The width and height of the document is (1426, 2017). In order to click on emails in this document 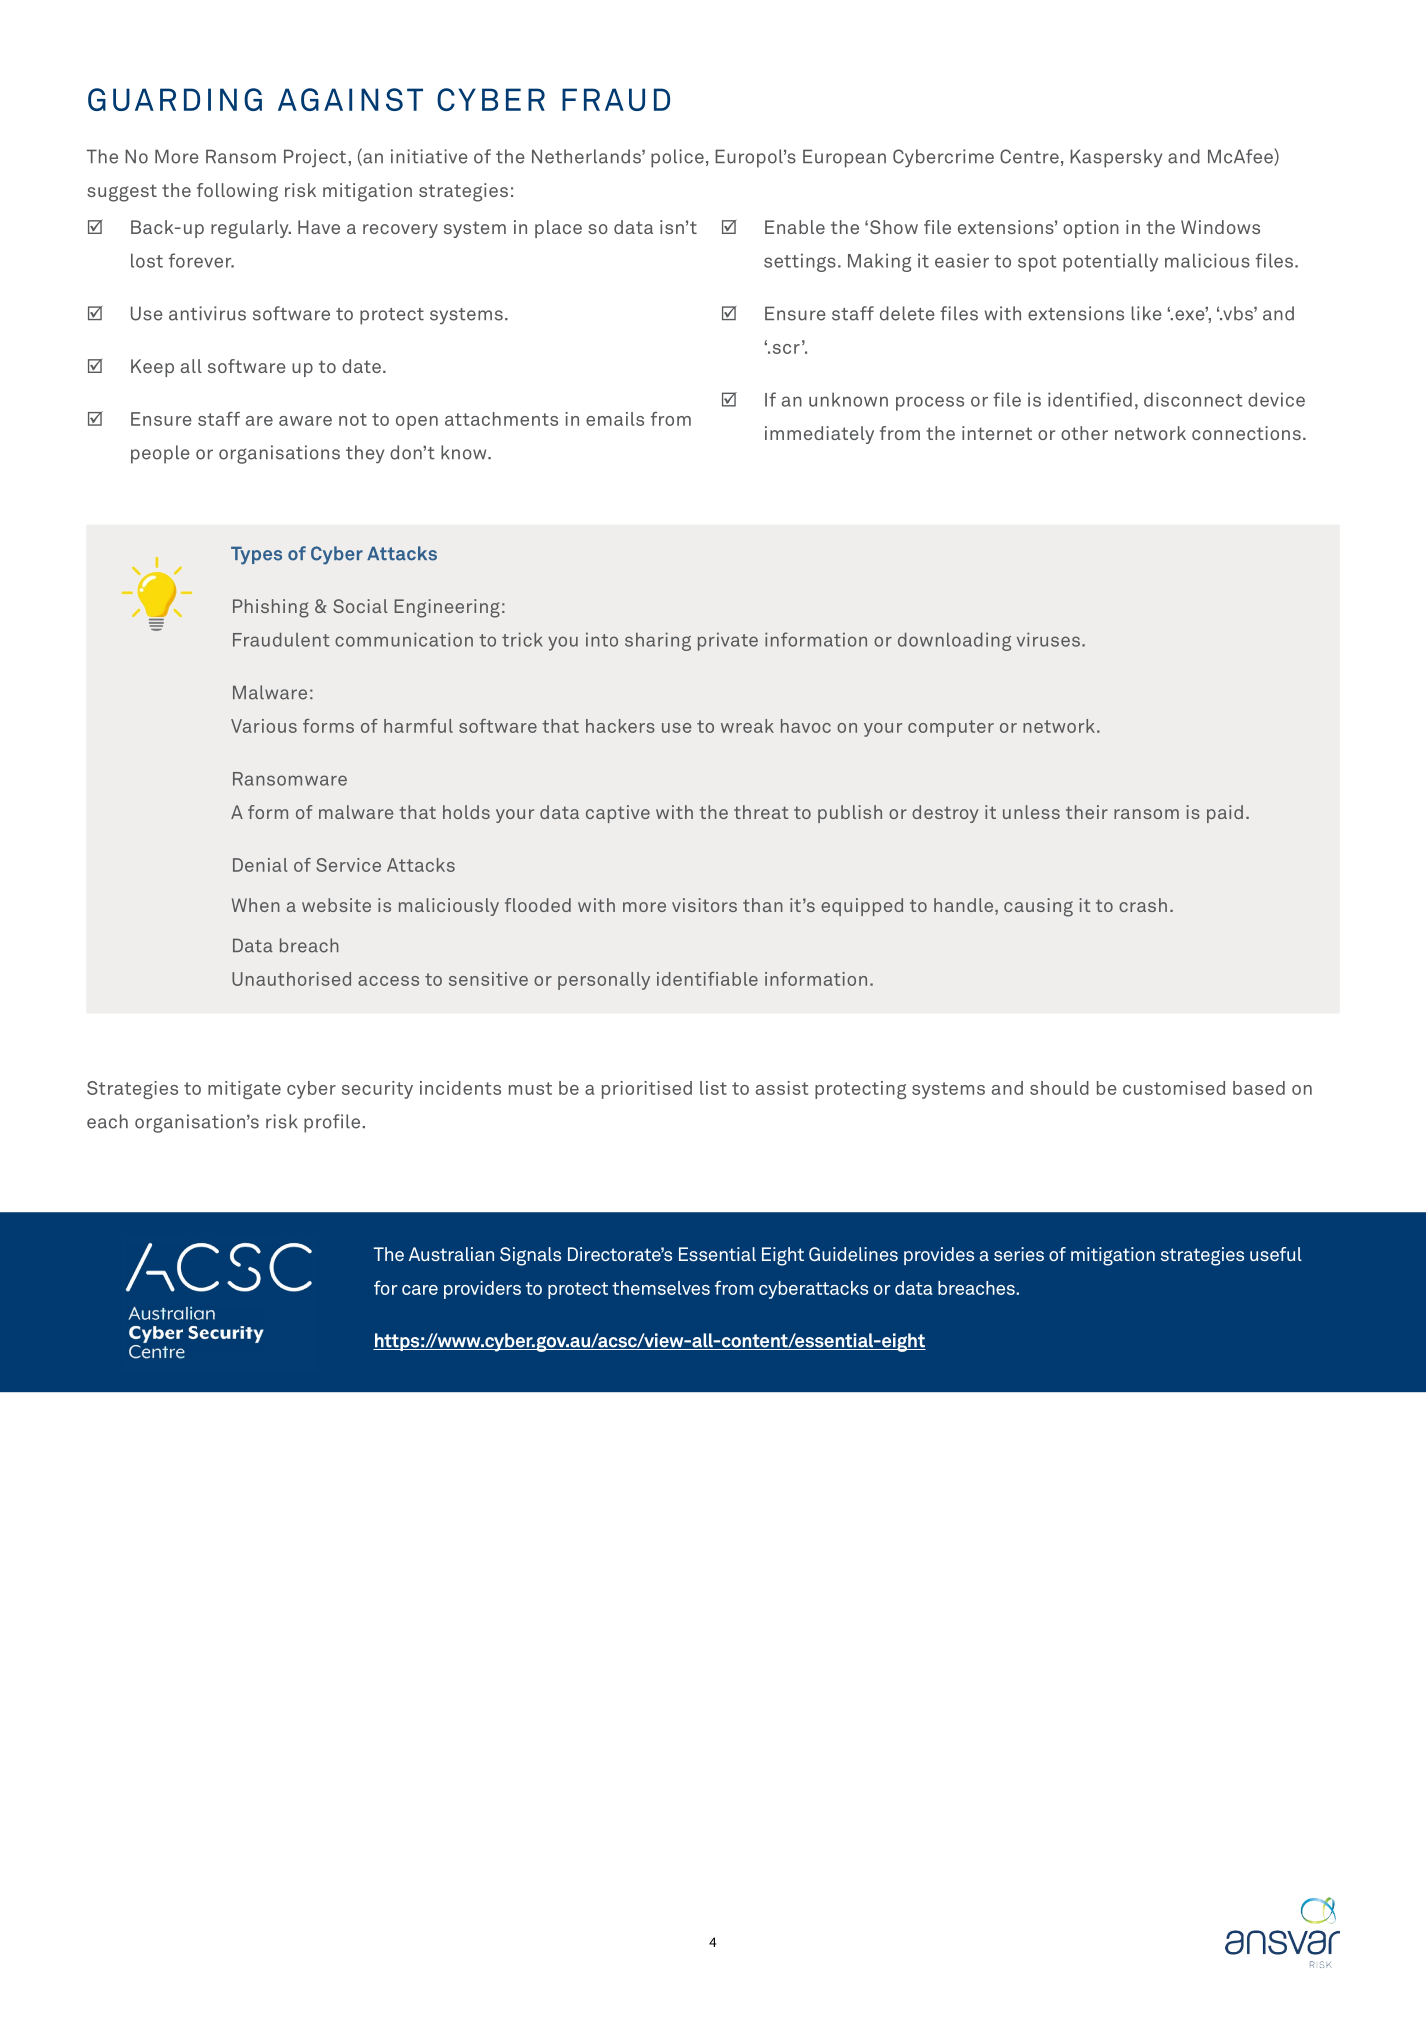, I will do `click(615, 419)`.
